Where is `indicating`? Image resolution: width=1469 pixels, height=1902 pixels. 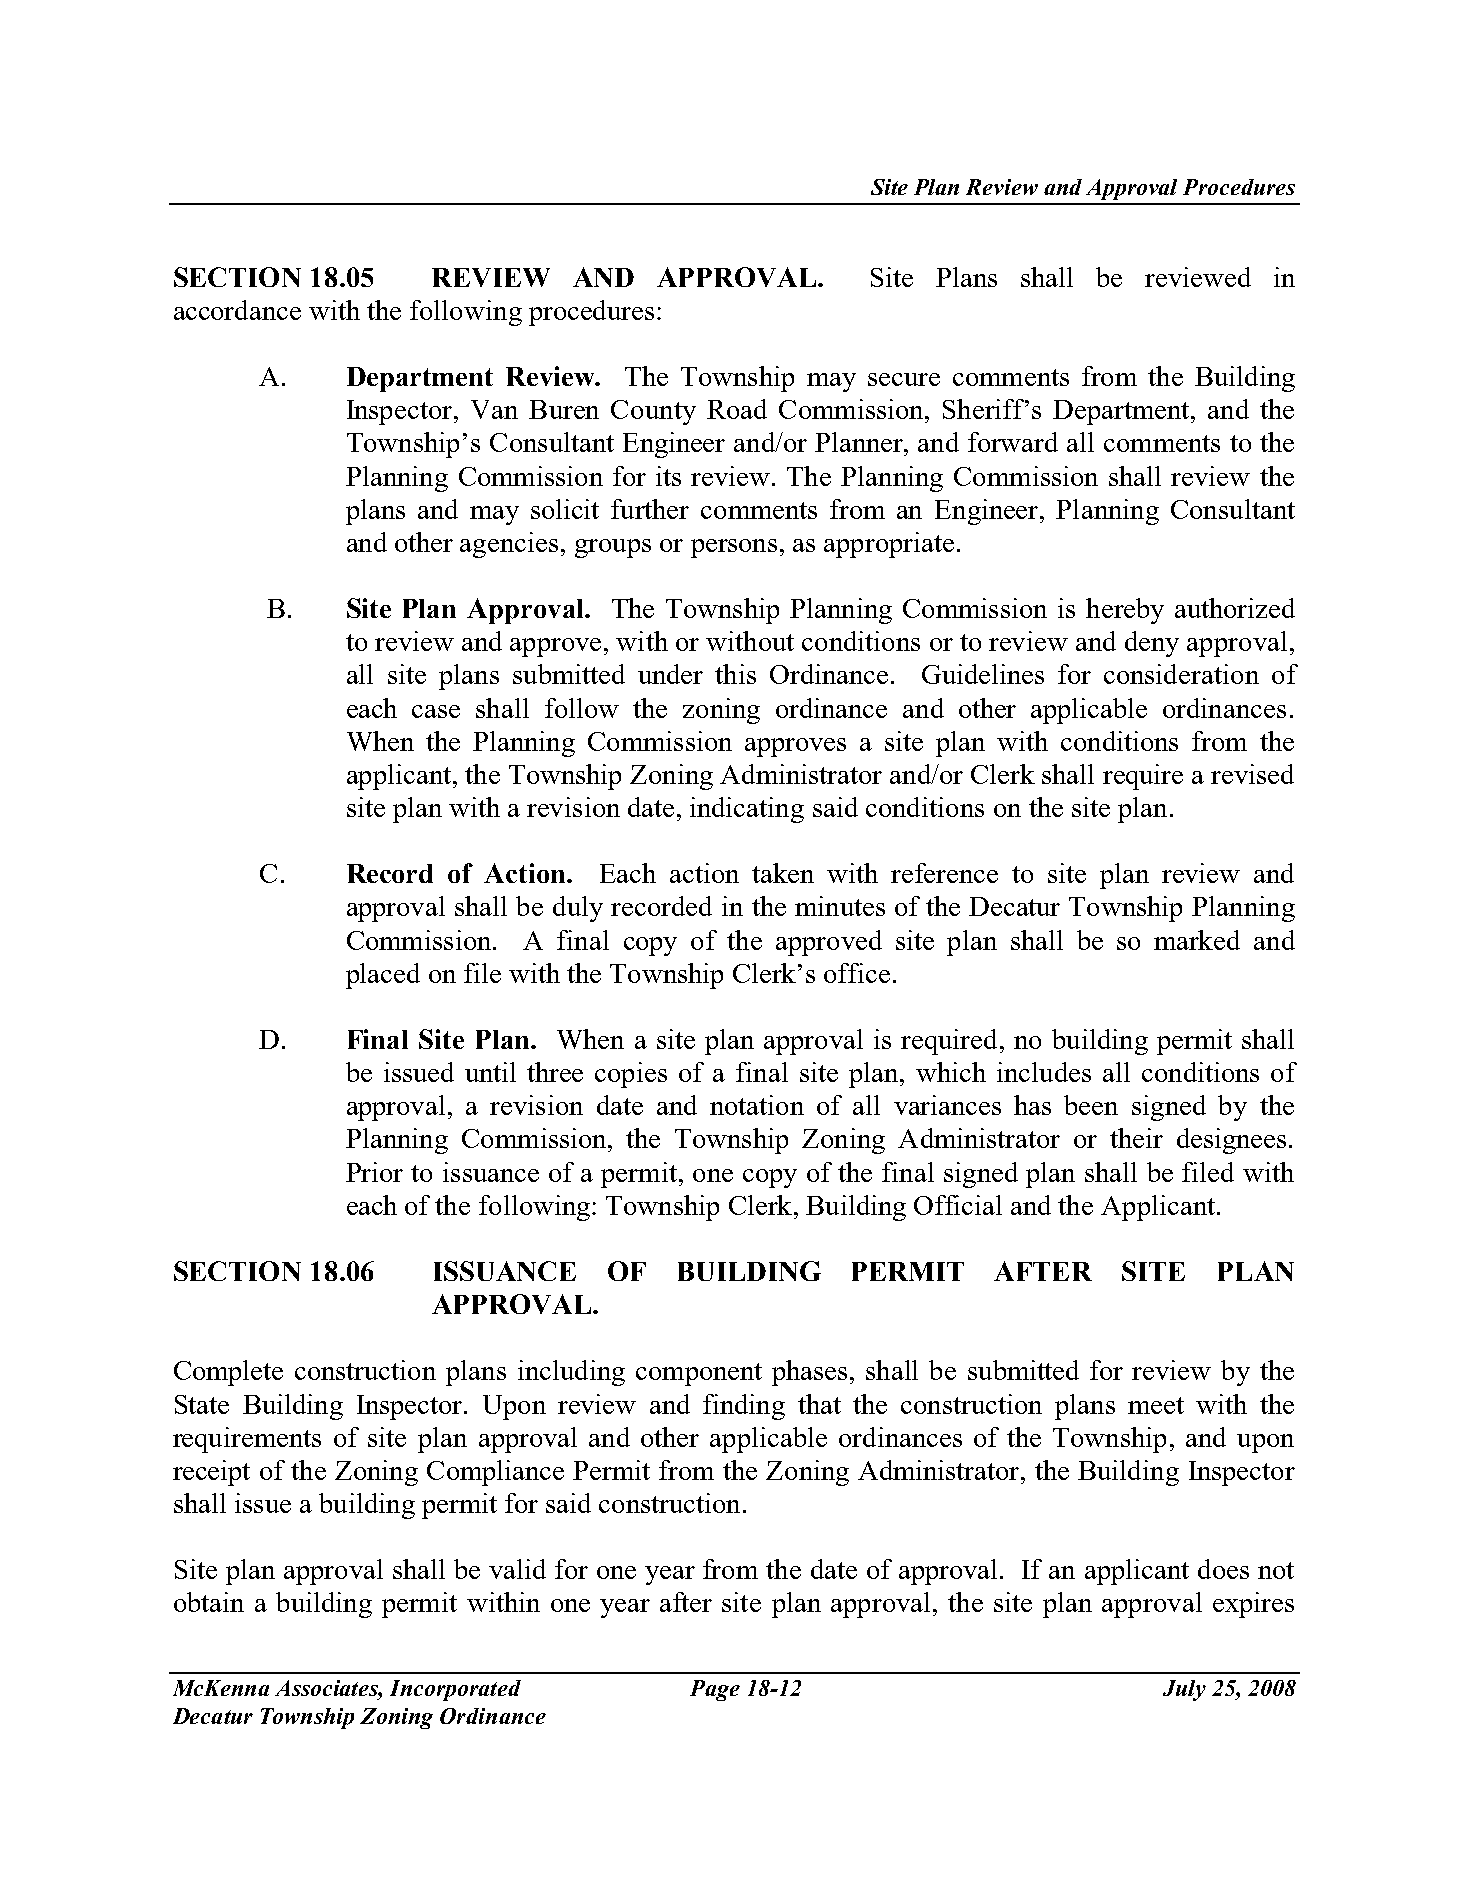 indicating is located at coordinates (747, 810).
